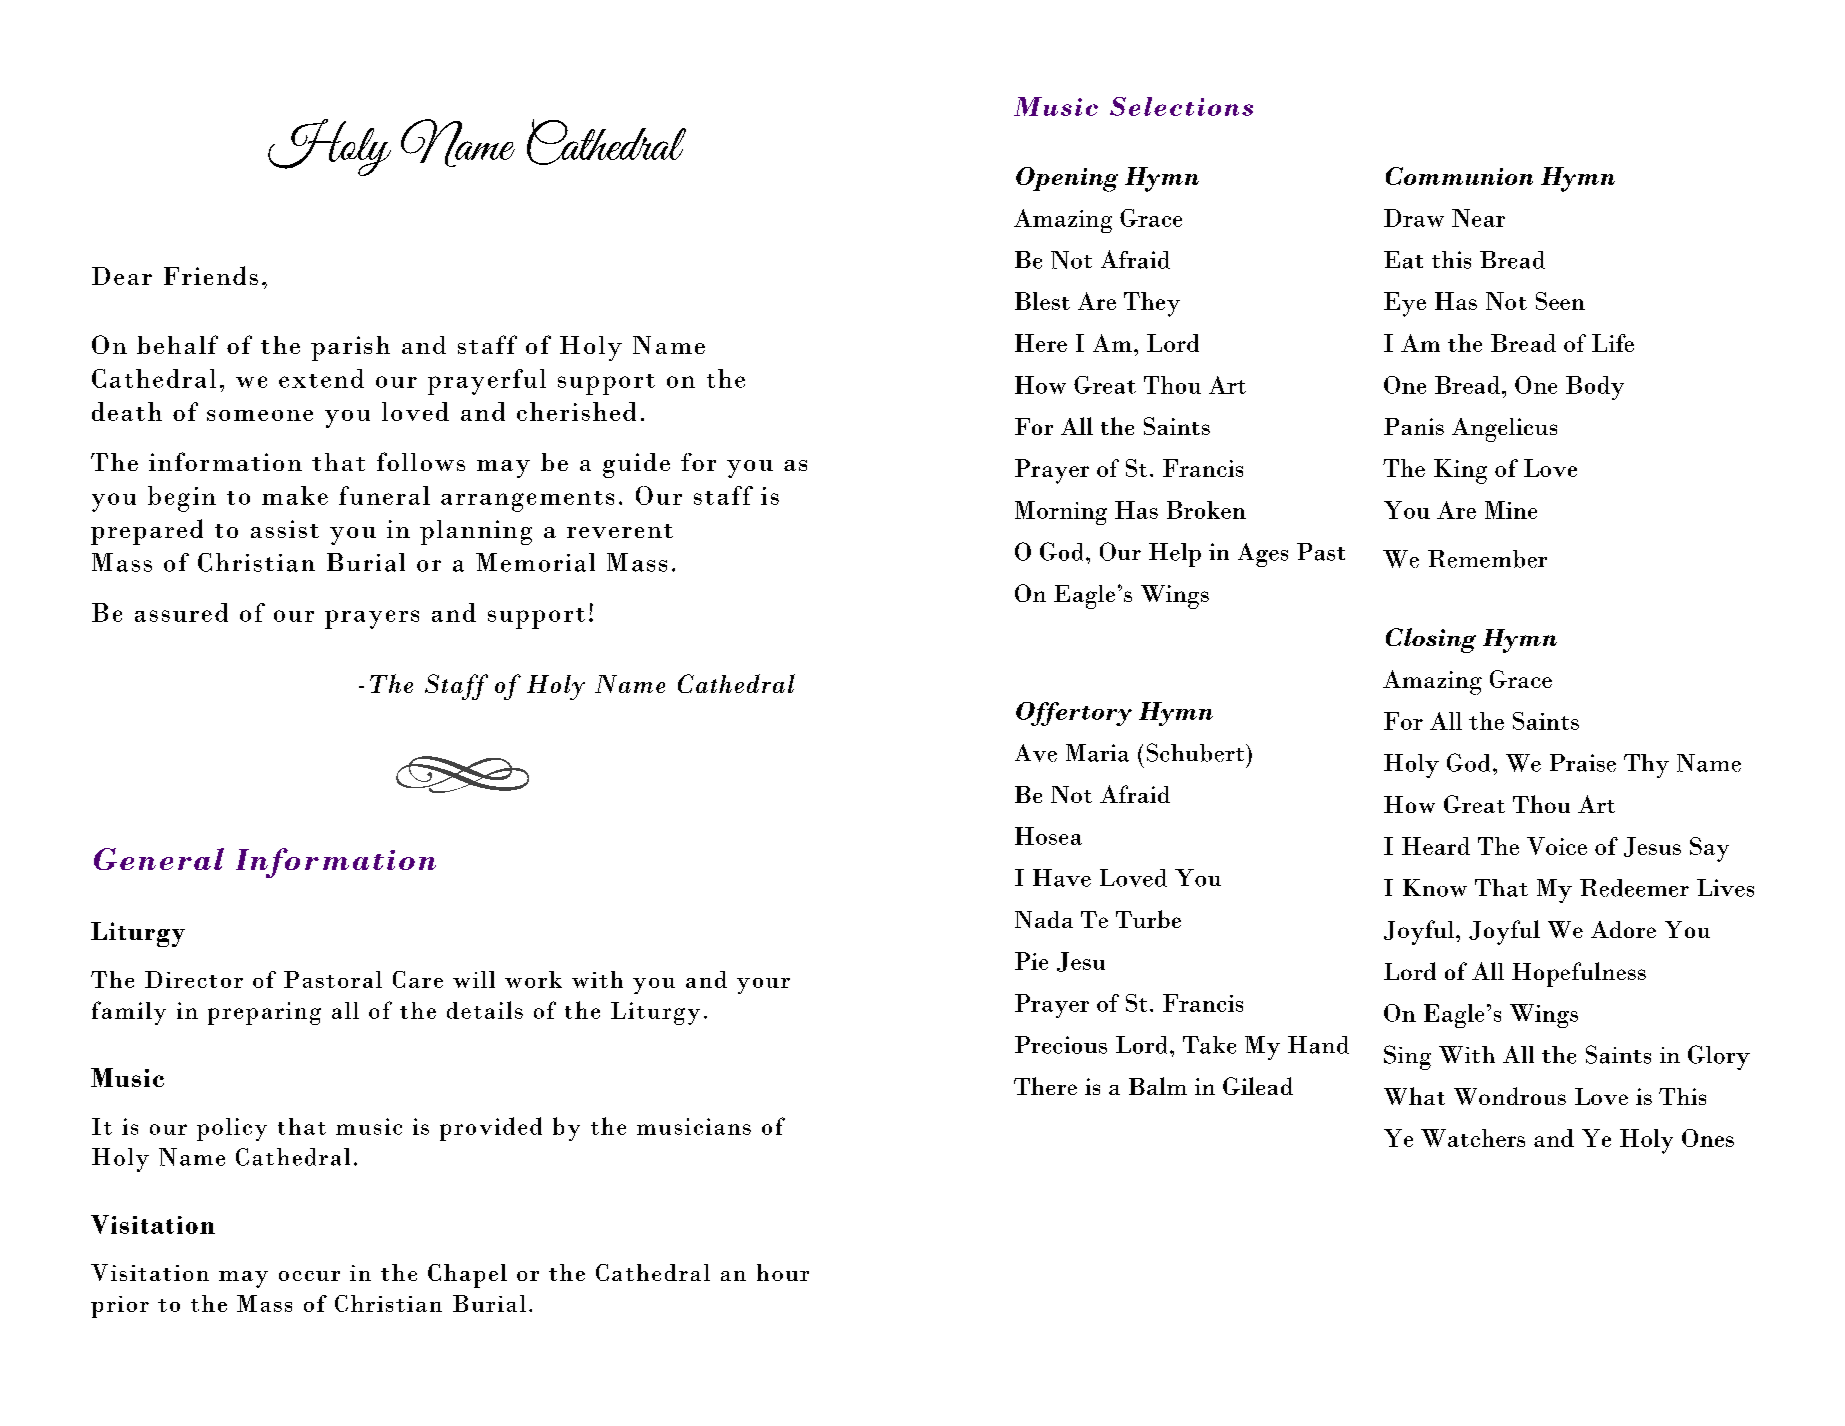 The width and height of the screenshot is (1845, 1426). Describe the element at coordinates (260, 415) in the screenshot. I see `someone` at that location.
